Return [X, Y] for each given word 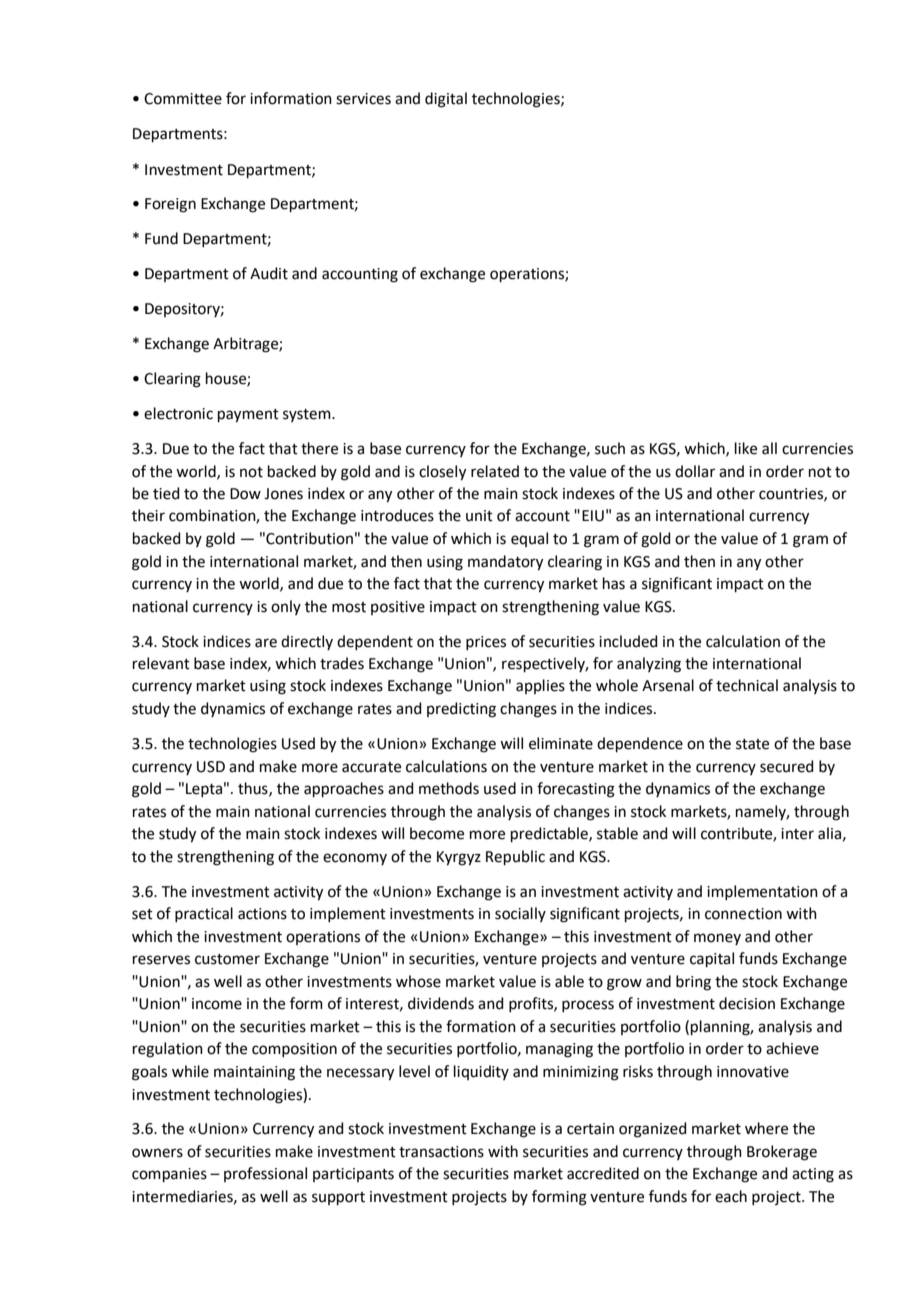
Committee [183, 99]
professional [265, 1174]
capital [712, 959]
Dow [245, 494]
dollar [695, 471]
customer [227, 959]
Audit [269, 273]
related [495, 471]
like [746, 448]
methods [449, 788]
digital [446, 100]
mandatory [505, 563]
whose [418, 981]
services [363, 99]
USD [211, 767]
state [752, 744]
